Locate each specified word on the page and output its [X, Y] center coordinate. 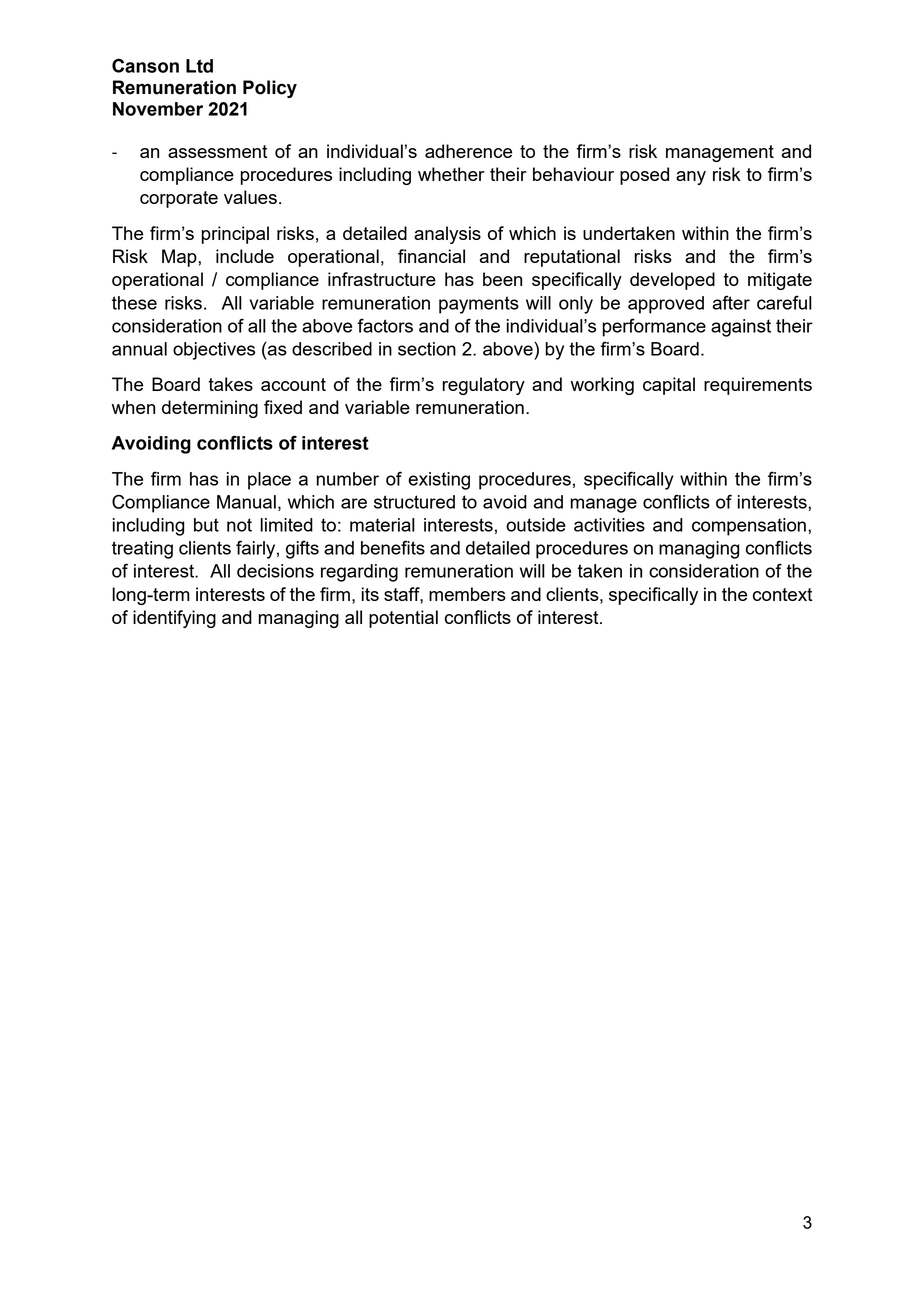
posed [644, 176]
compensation [749, 527]
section [427, 349]
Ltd [199, 66]
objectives [214, 351]
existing [439, 481]
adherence [468, 151]
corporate [179, 199]
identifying [174, 619]
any [691, 178]
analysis [447, 235]
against [741, 328]
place [269, 481]
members [467, 594]
